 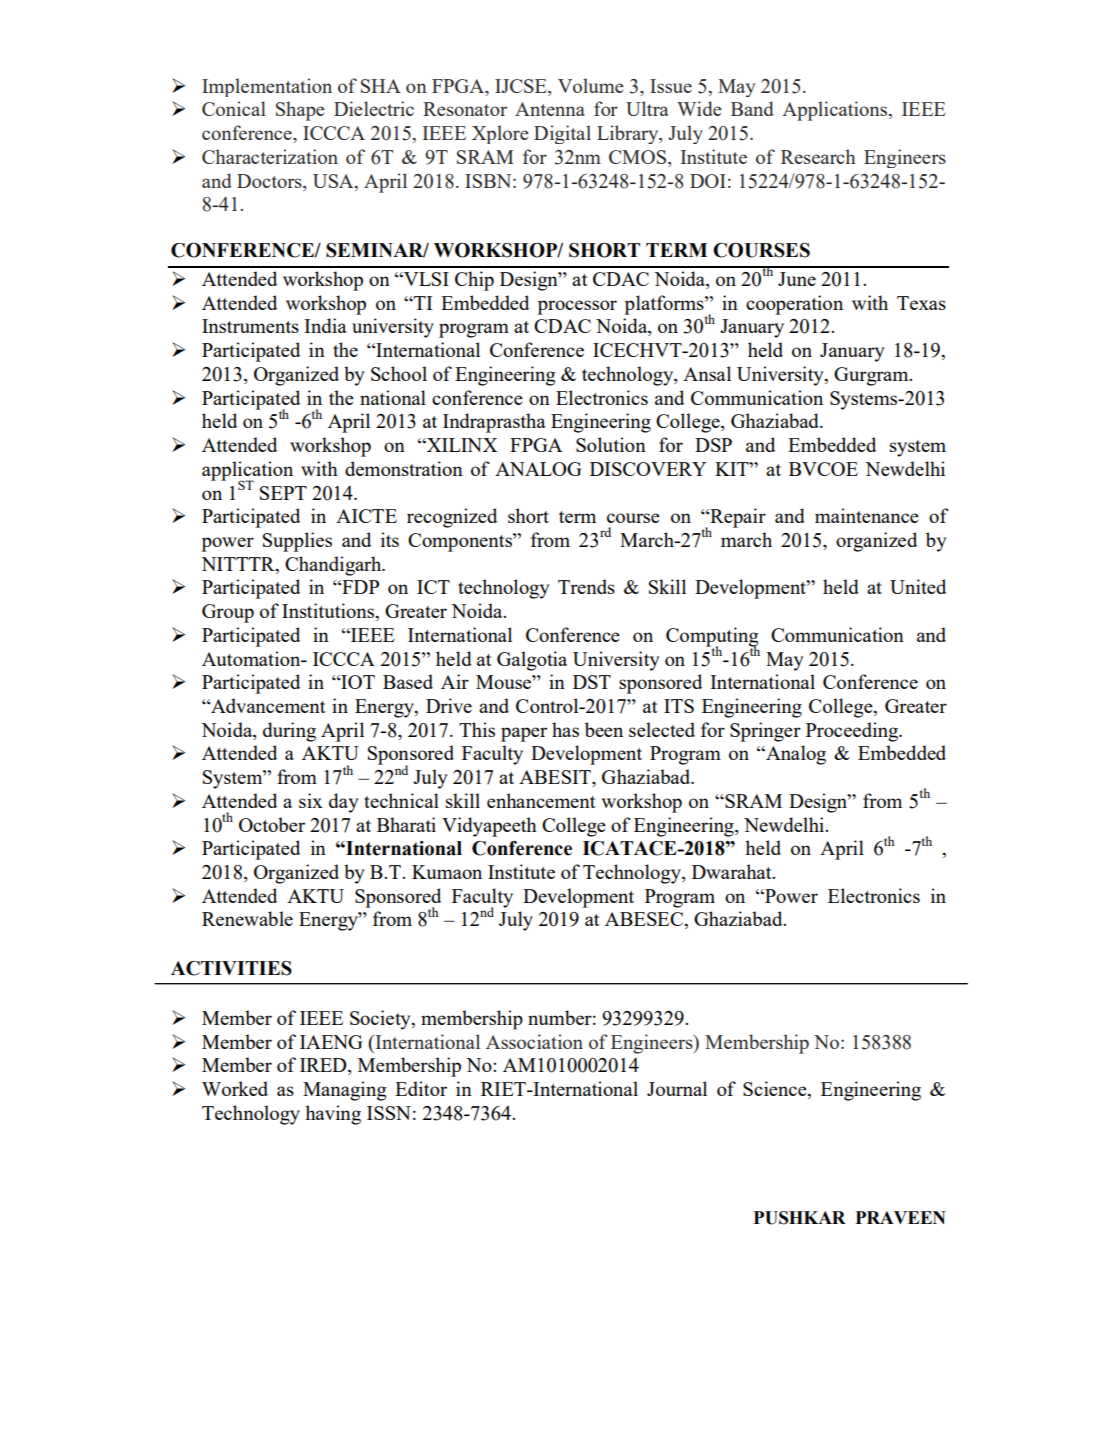 I want to click on Solution, so click(x=611, y=444).
